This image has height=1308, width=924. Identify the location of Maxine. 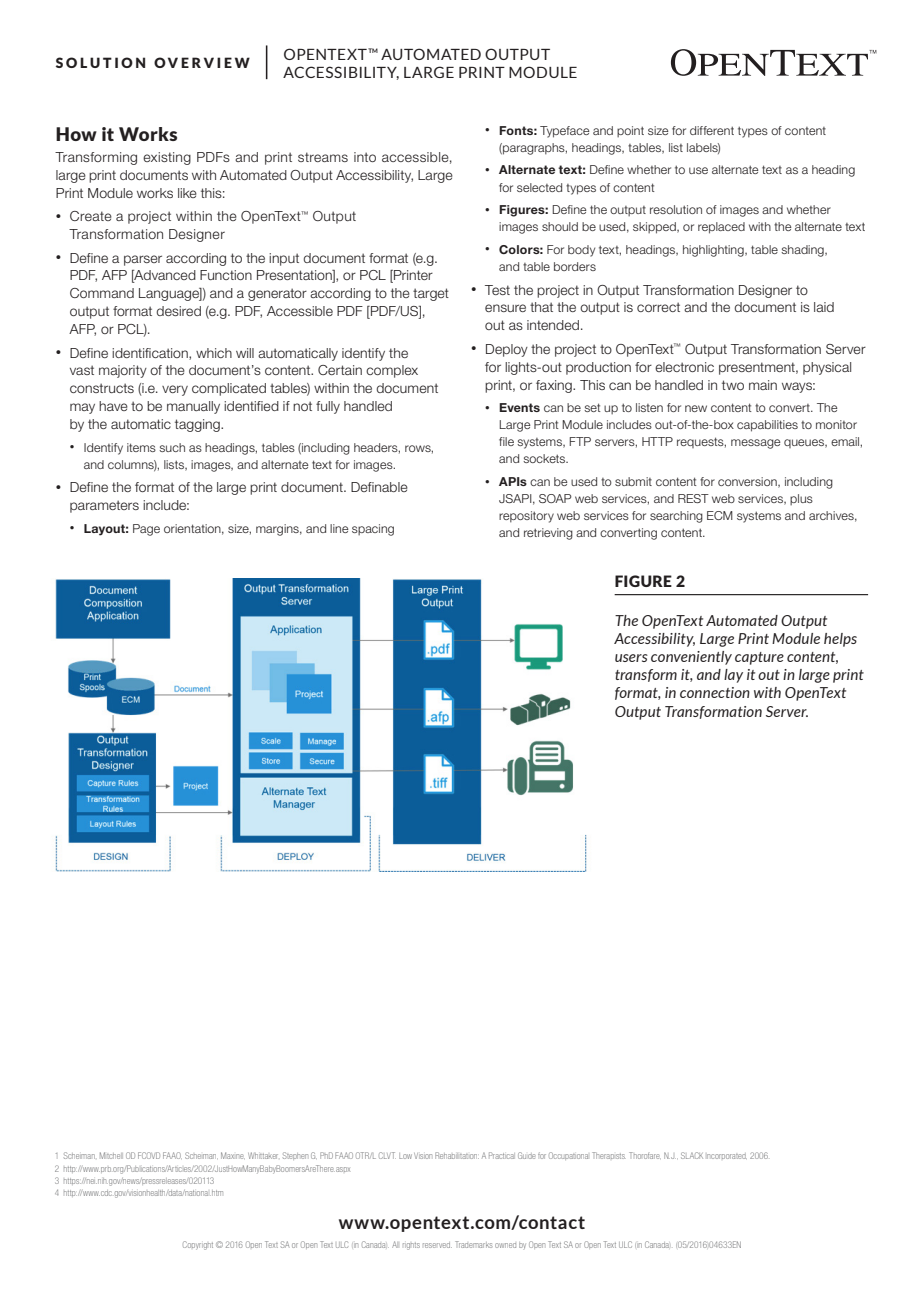
(233, 1155).
